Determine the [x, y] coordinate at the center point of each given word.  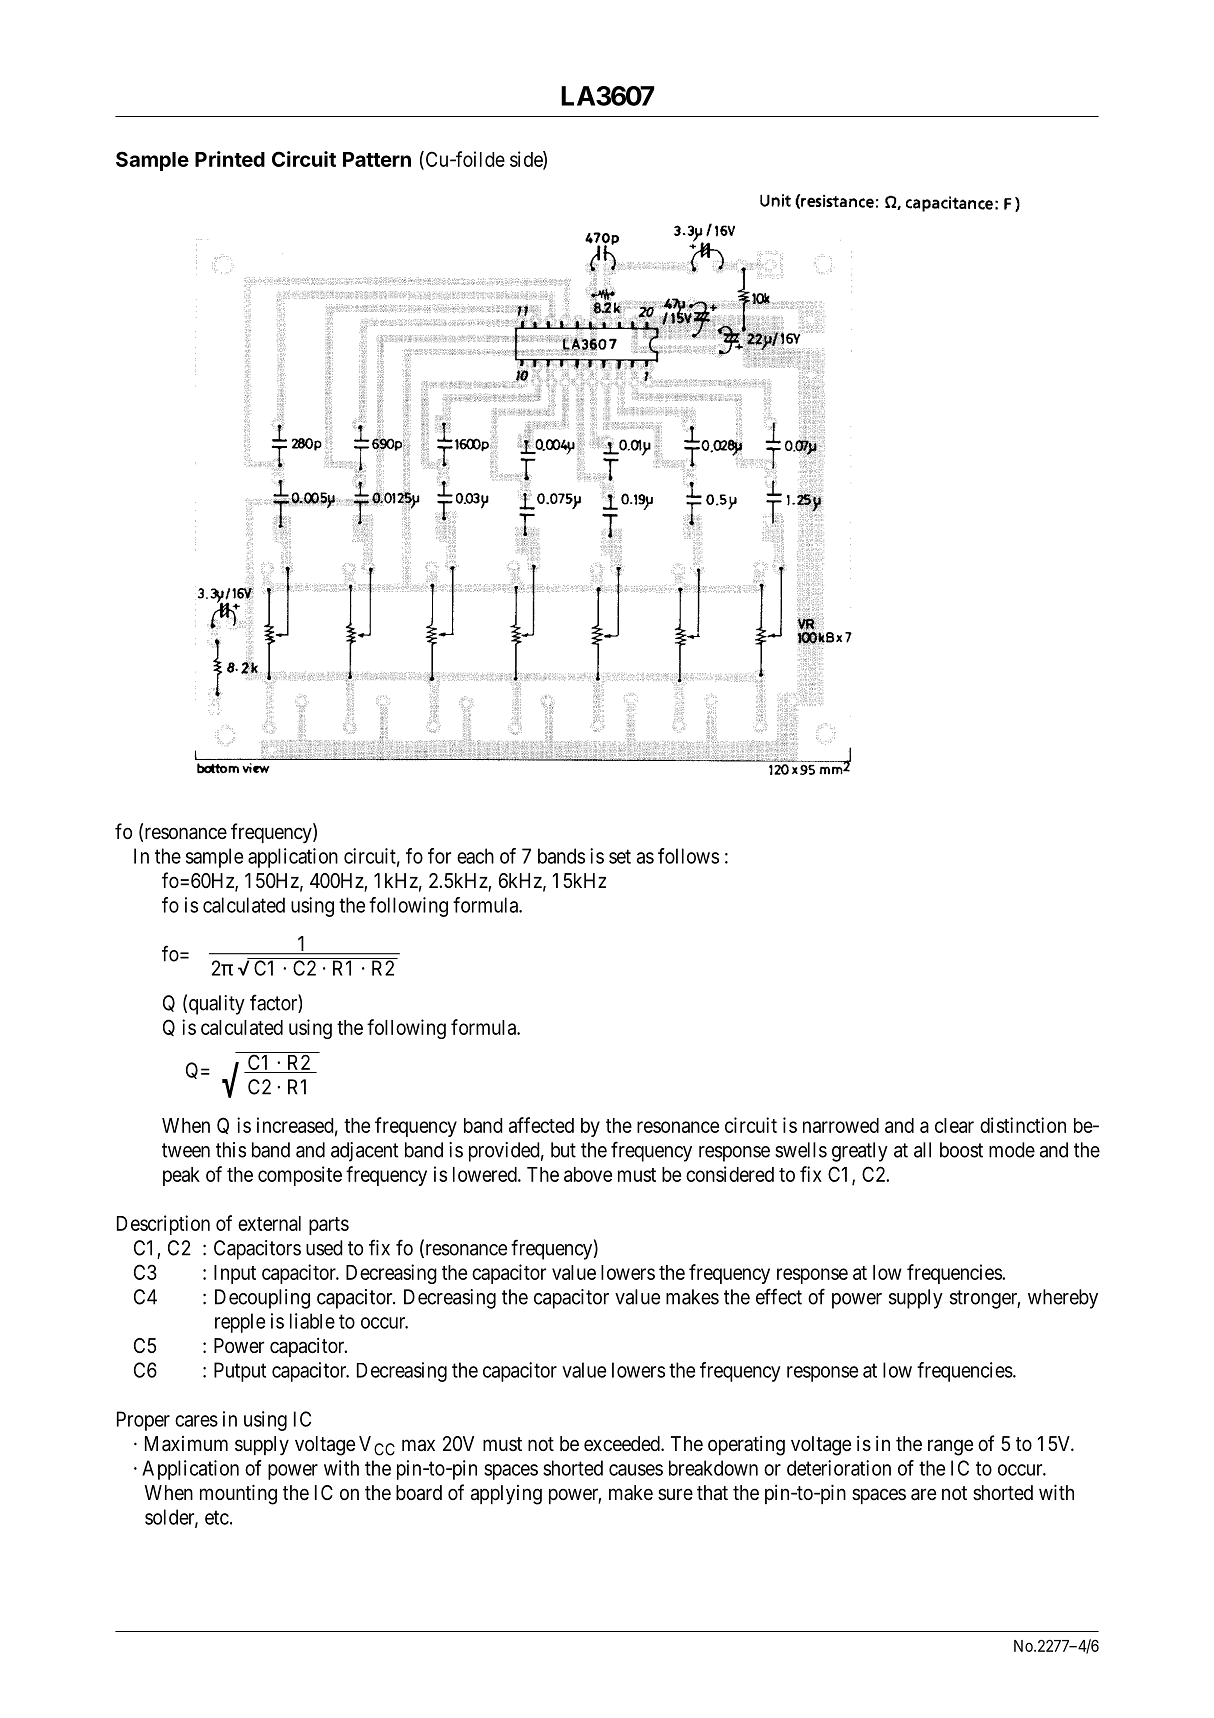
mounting [238, 1494]
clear [954, 1125]
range [950, 1447]
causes [636, 1470]
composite [300, 1176]
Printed [230, 159]
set [620, 856]
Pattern [377, 159]
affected [541, 1125]
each [475, 856]
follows [688, 856]
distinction [1023, 1125]
